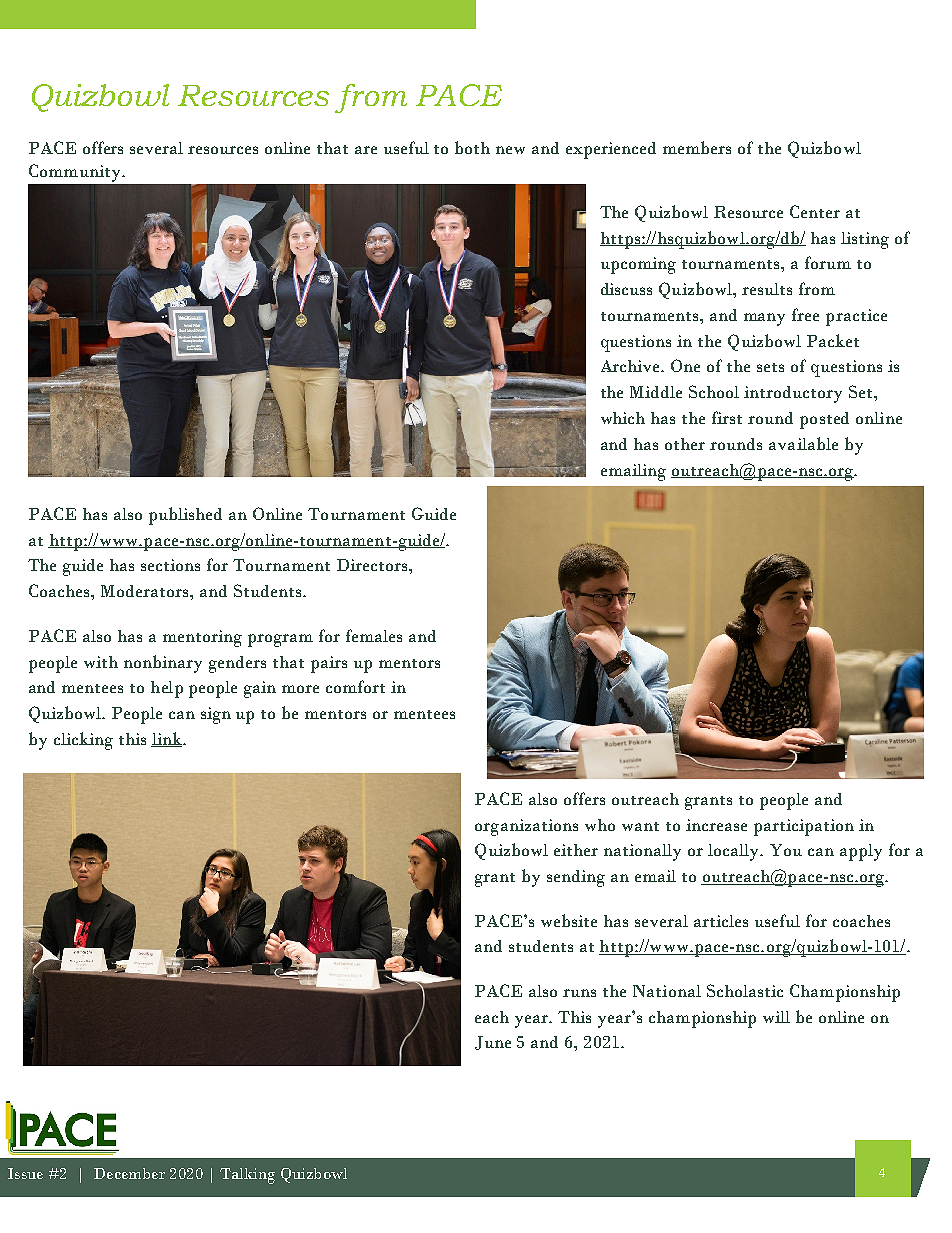 The height and width of the screenshot is (1233, 952). I want to click on with, so click(101, 662).
